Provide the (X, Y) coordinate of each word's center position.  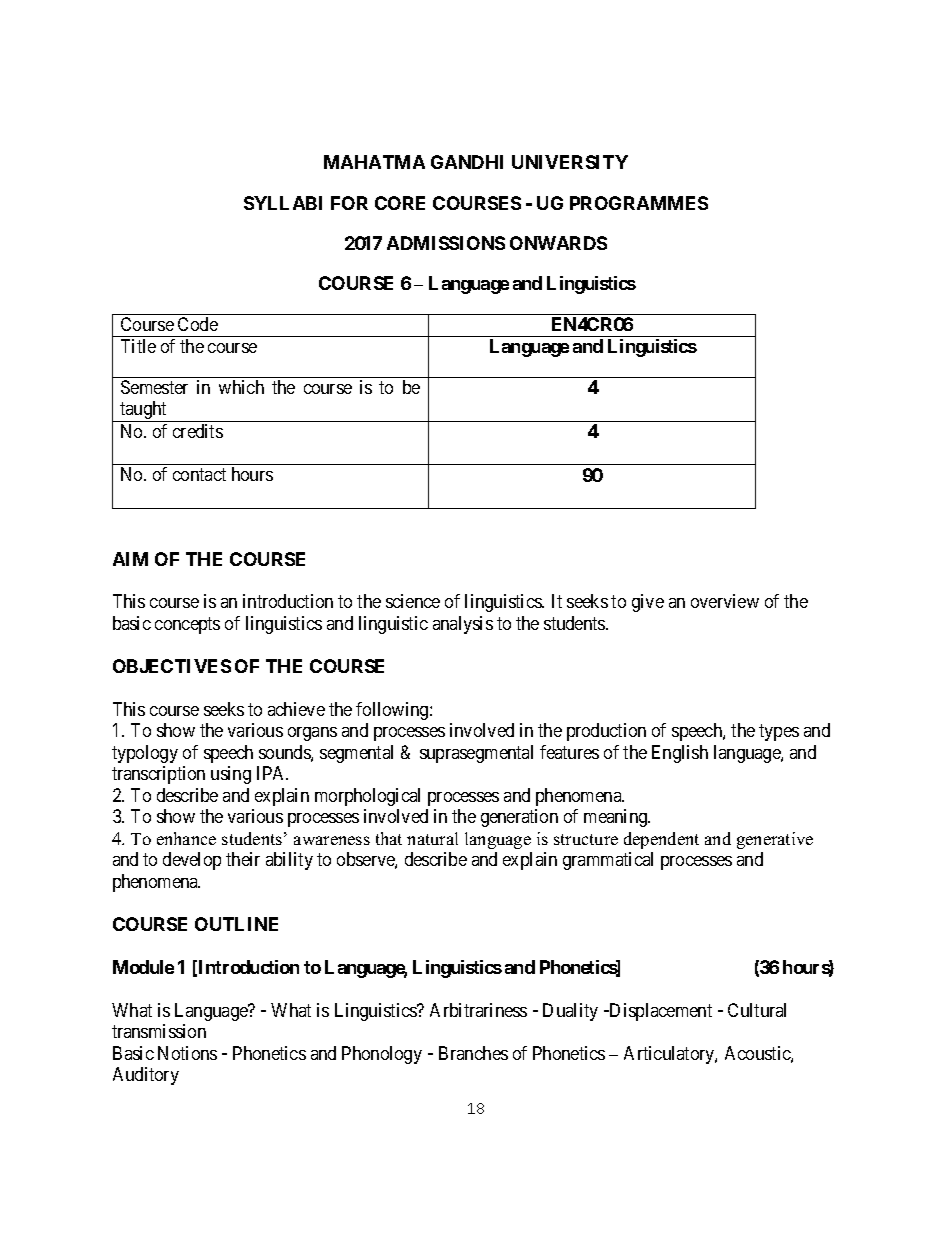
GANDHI (467, 162)
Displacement (660, 1012)
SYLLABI (283, 203)
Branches (473, 1053)
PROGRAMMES (639, 203)
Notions (187, 1053)
